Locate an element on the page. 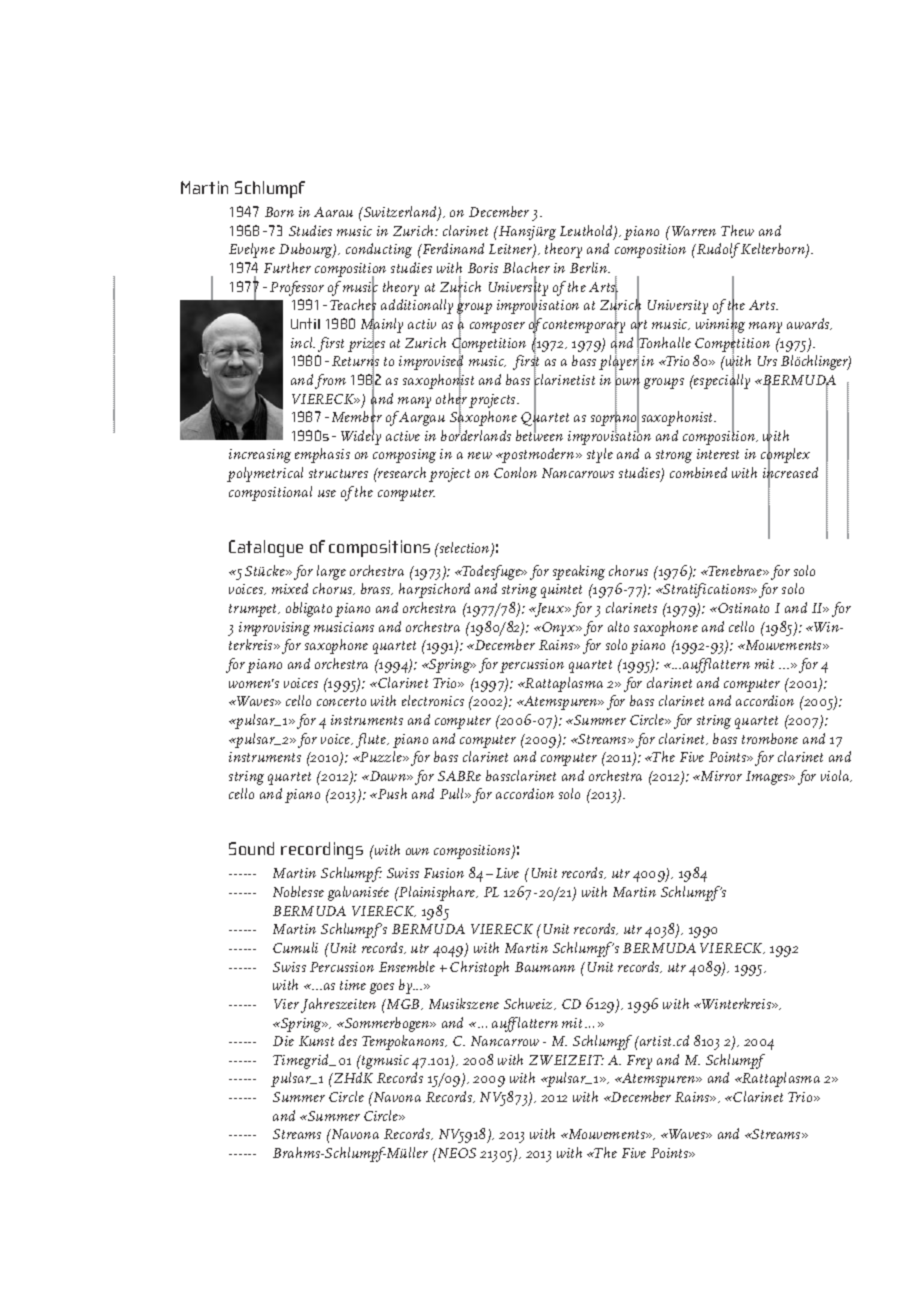 The image size is (924, 1308). Thew is located at coordinates (737, 230).
